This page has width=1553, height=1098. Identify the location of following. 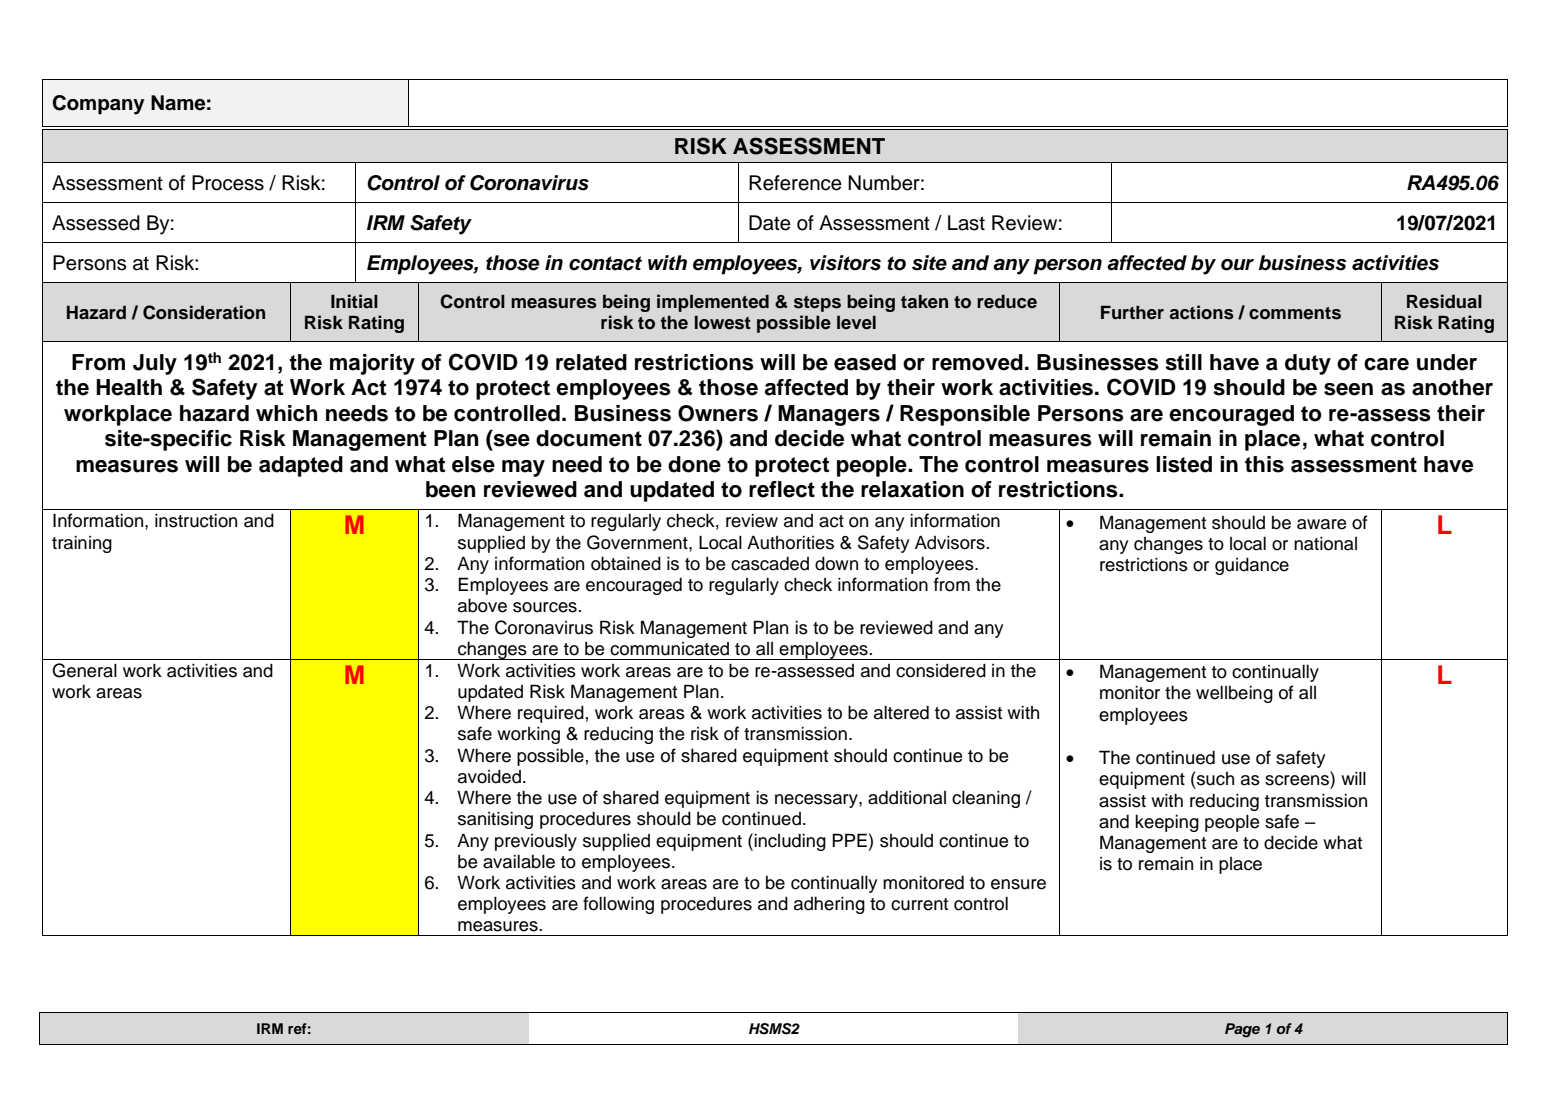
(618, 905).
